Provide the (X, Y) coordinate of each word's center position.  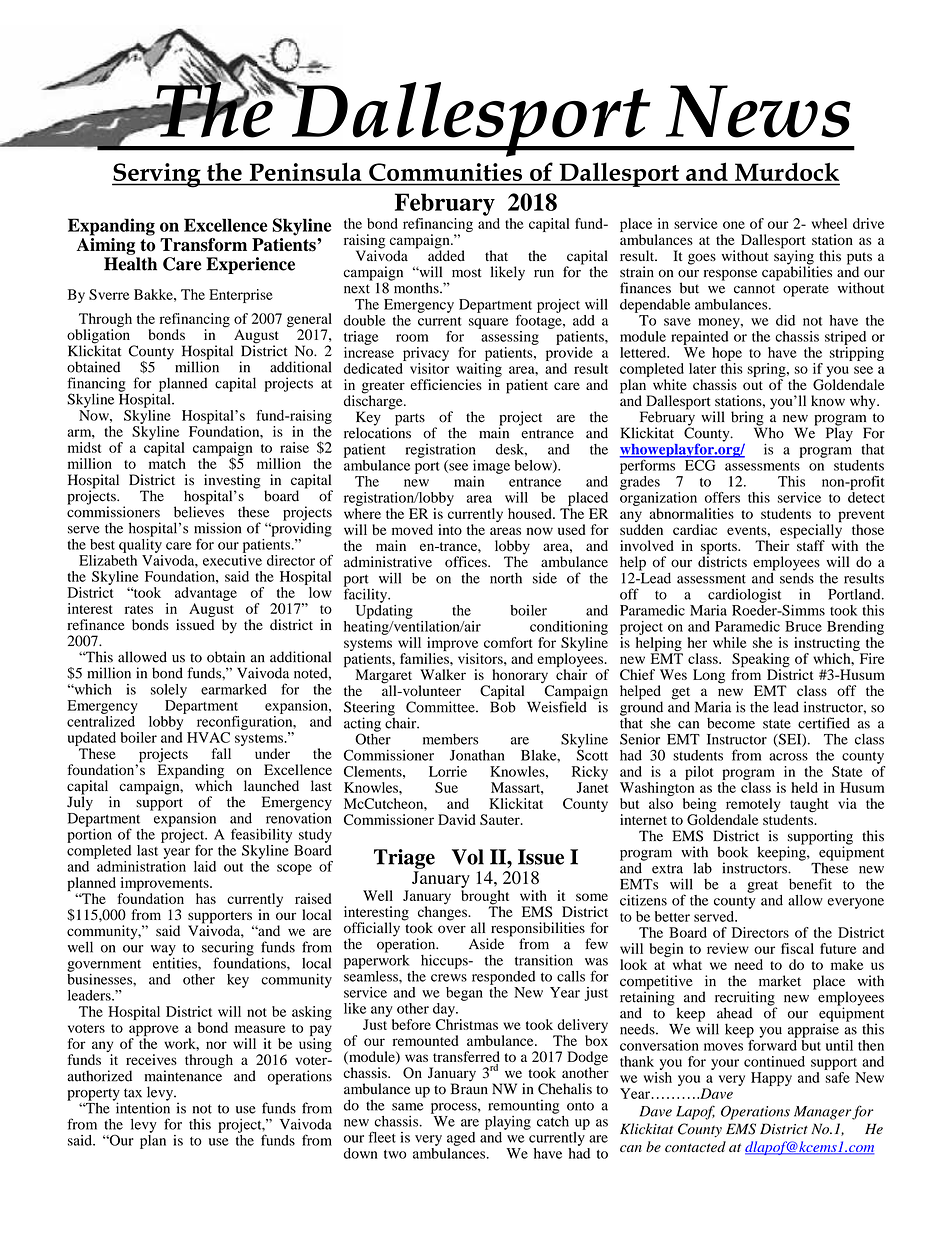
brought (485, 898)
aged (461, 1139)
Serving (157, 175)
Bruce (803, 626)
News (758, 111)
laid (205, 866)
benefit (810, 884)
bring (748, 419)
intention (141, 1107)
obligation (98, 336)
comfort (508, 642)
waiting (479, 370)
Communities (445, 172)
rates (139, 609)
